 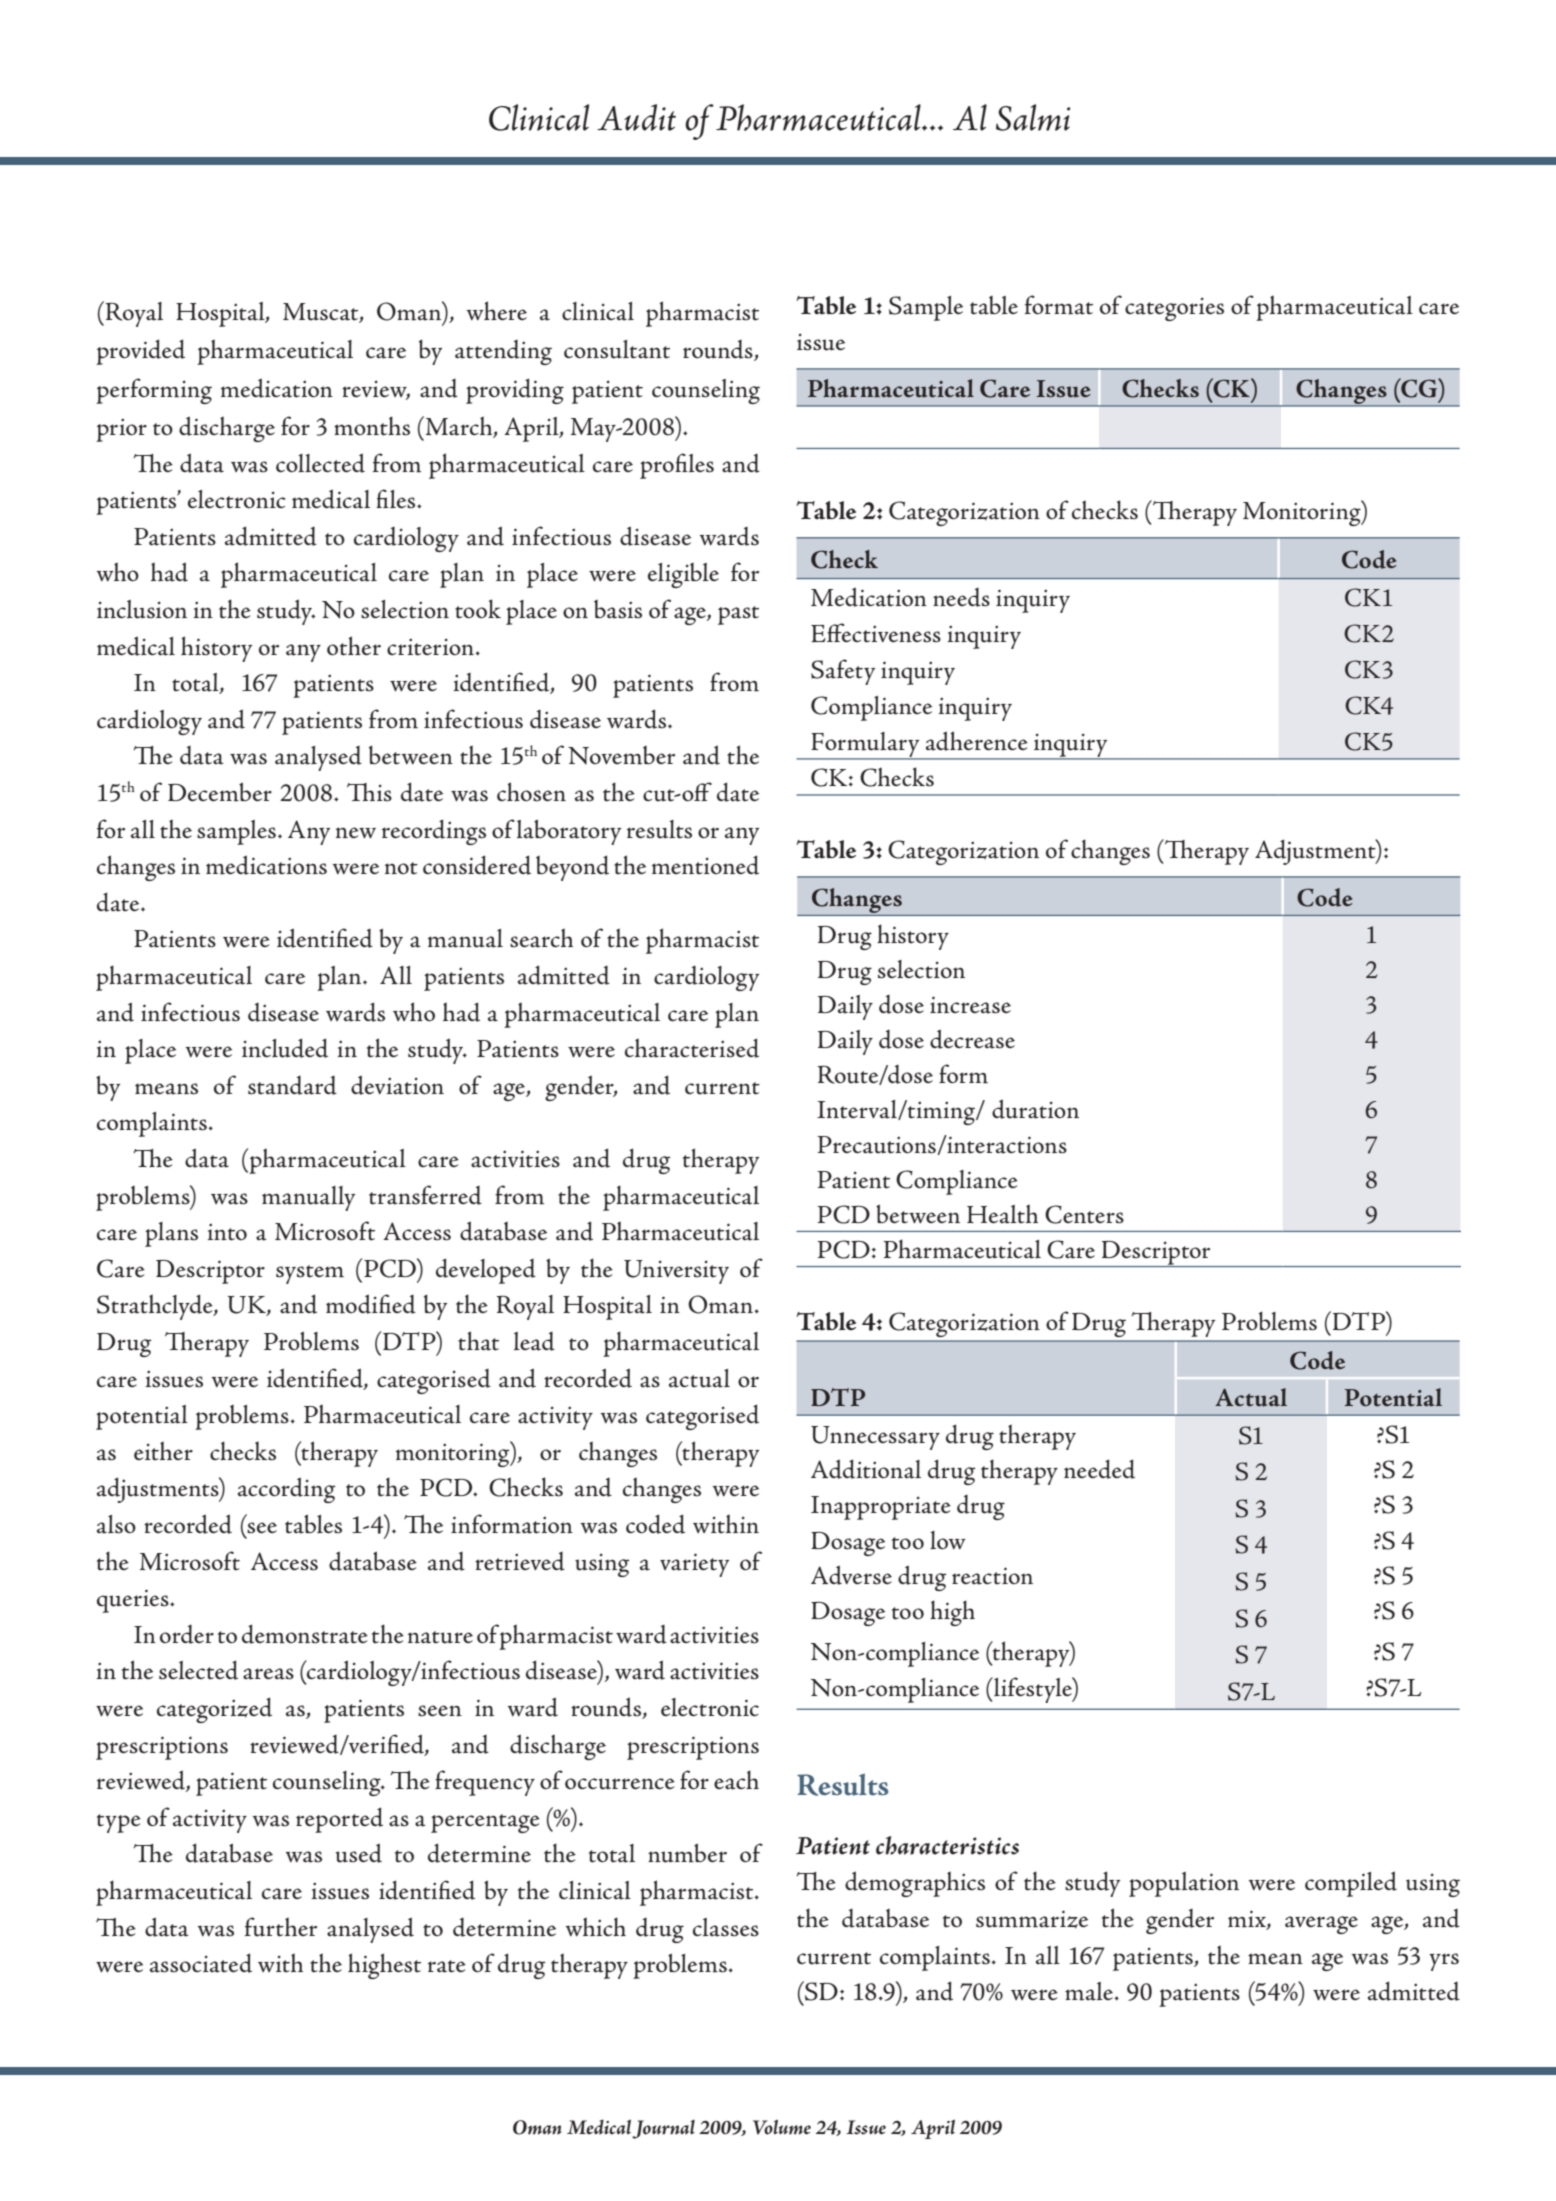 I want to click on Audit, so click(x=636, y=117).
